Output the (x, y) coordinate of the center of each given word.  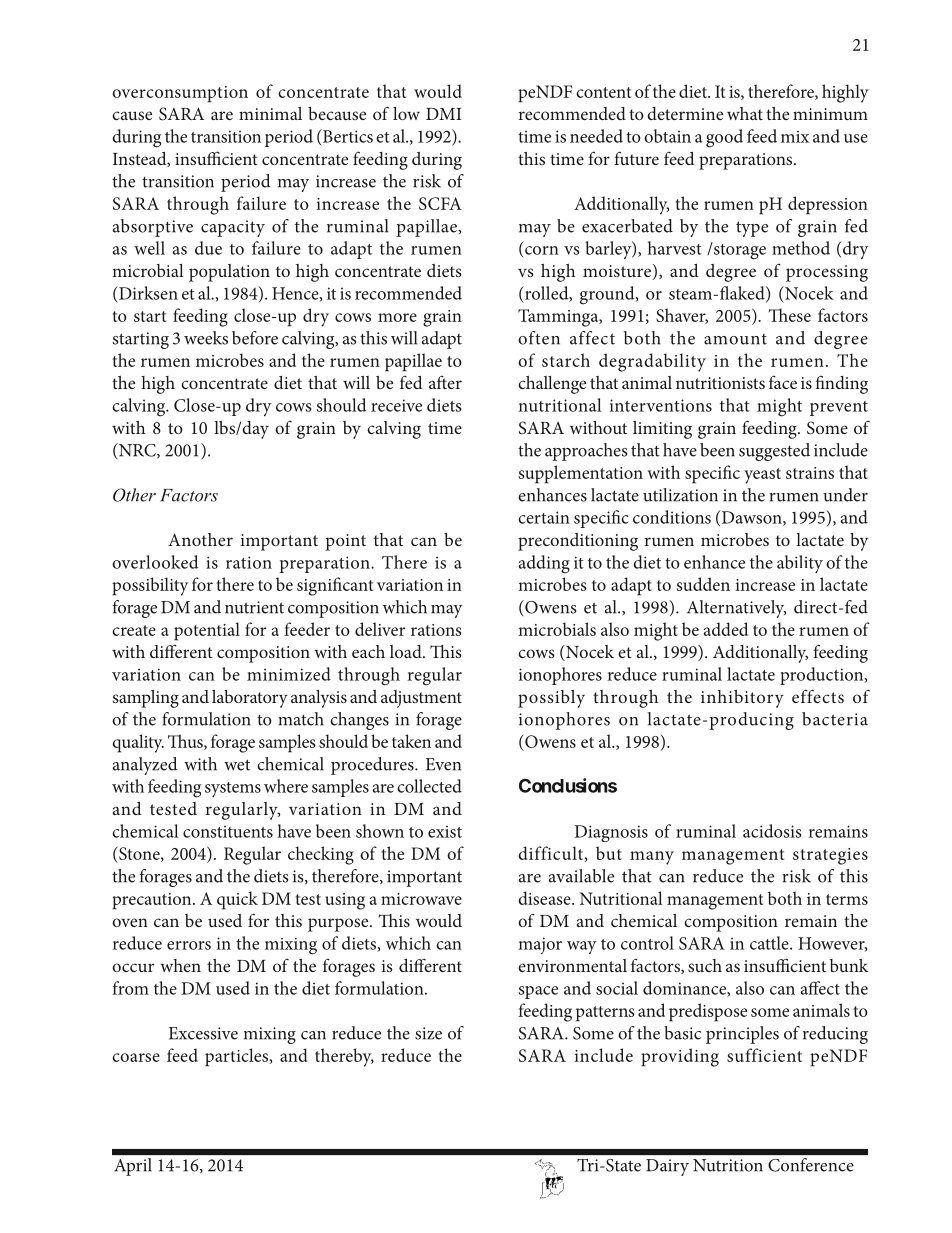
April (133, 1167)
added (726, 629)
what (745, 113)
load (407, 651)
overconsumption (180, 94)
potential (207, 631)
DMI (444, 114)
